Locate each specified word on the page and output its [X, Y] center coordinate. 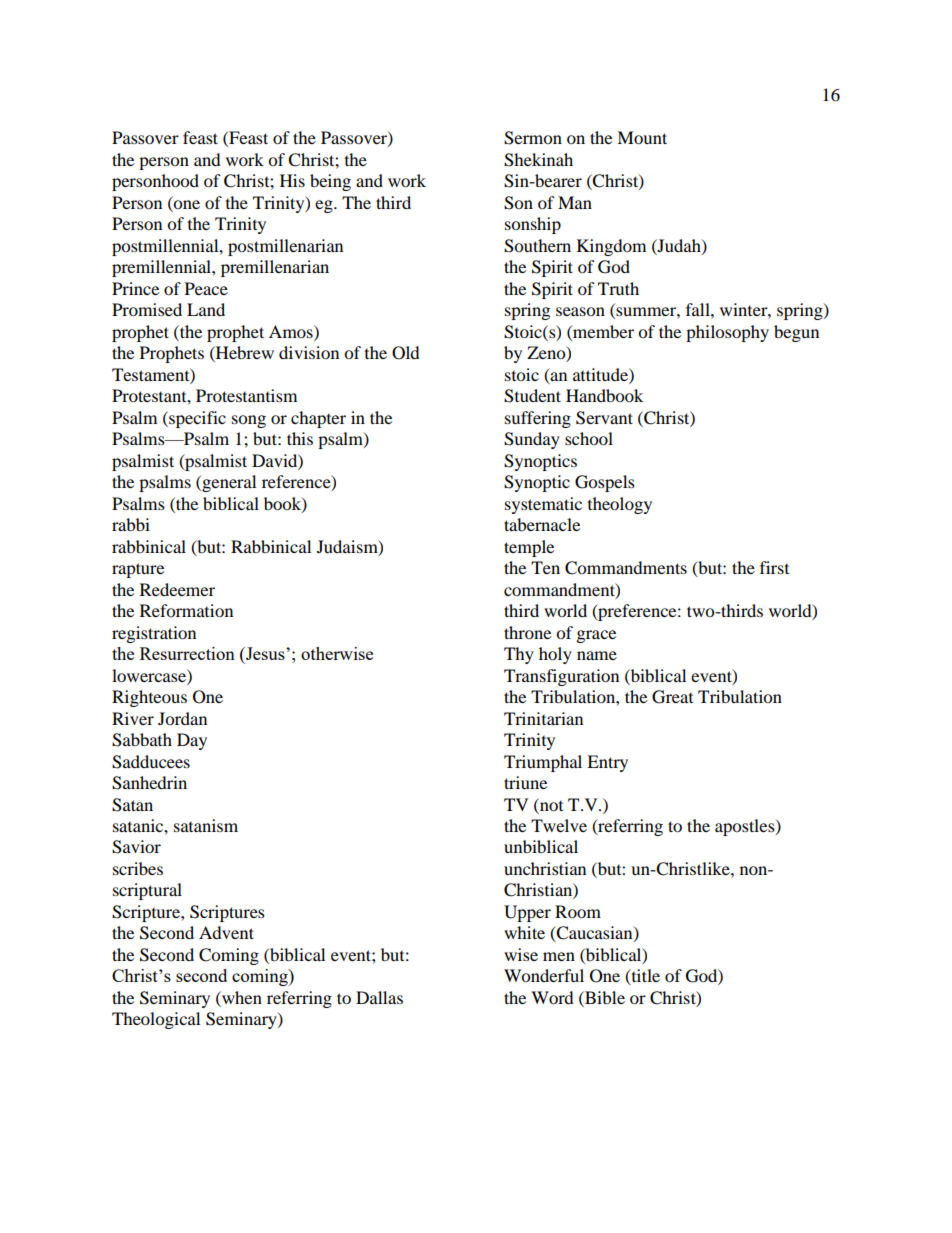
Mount [642, 137]
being [330, 182]
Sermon [533, 138]
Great [672, 697]
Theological [156, 1020]
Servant [604, 418]
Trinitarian [543, 718]
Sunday [532, 440]
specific [196, 419]
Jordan [182, 718]
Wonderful [544, 975]
